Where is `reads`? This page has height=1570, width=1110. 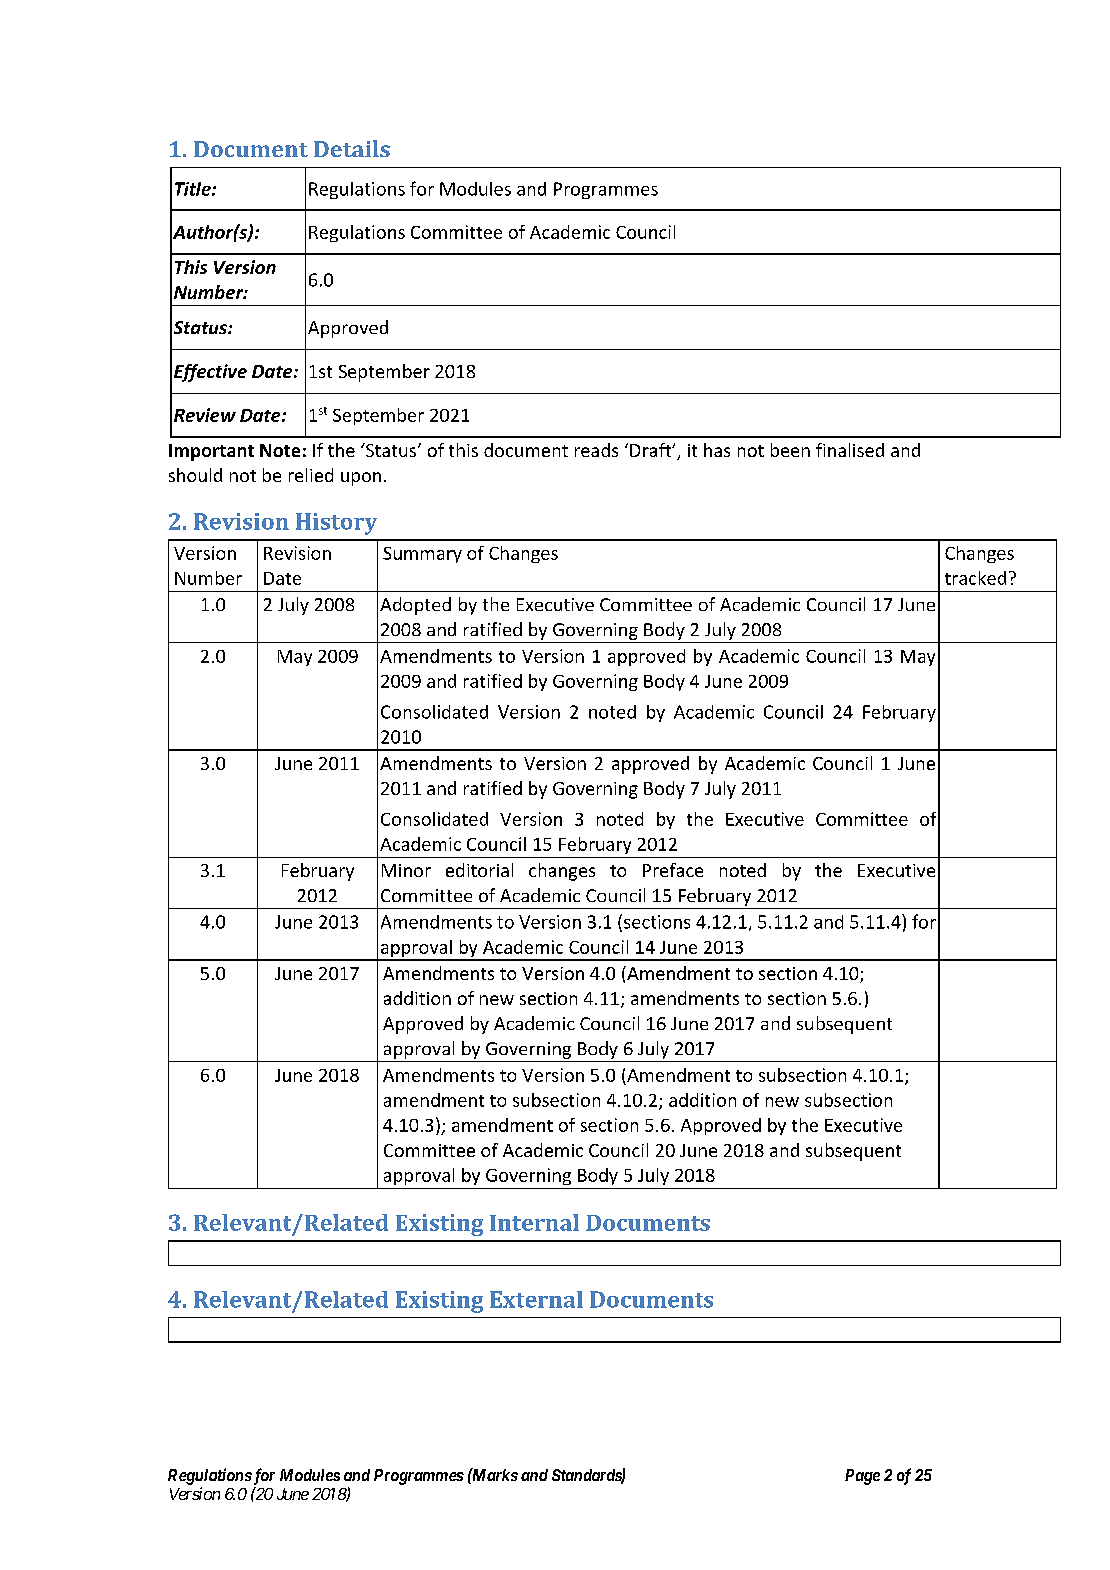 reads is located at coordinates (596, 450).
